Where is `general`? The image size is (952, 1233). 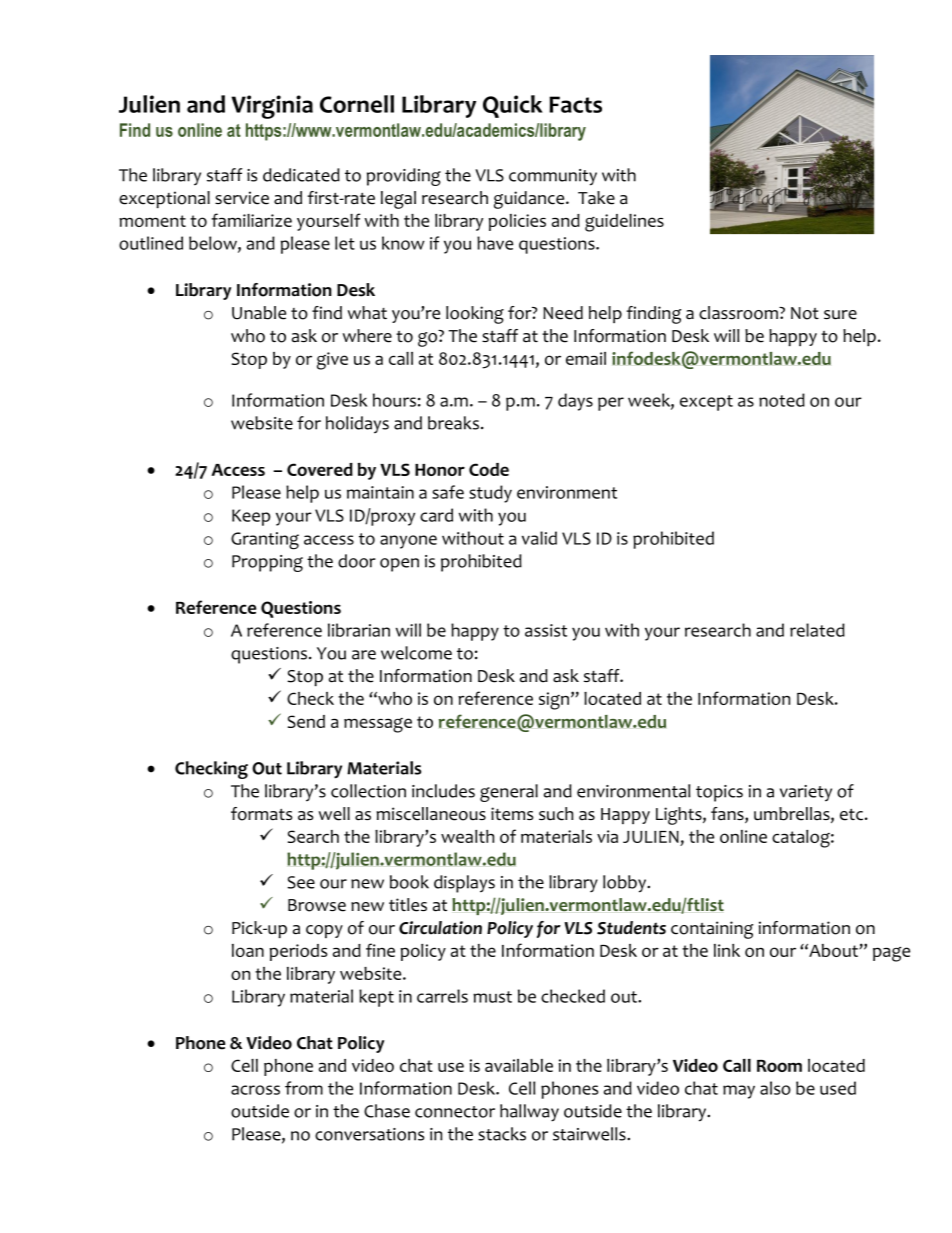 general is located at coordinates (509, 793).
